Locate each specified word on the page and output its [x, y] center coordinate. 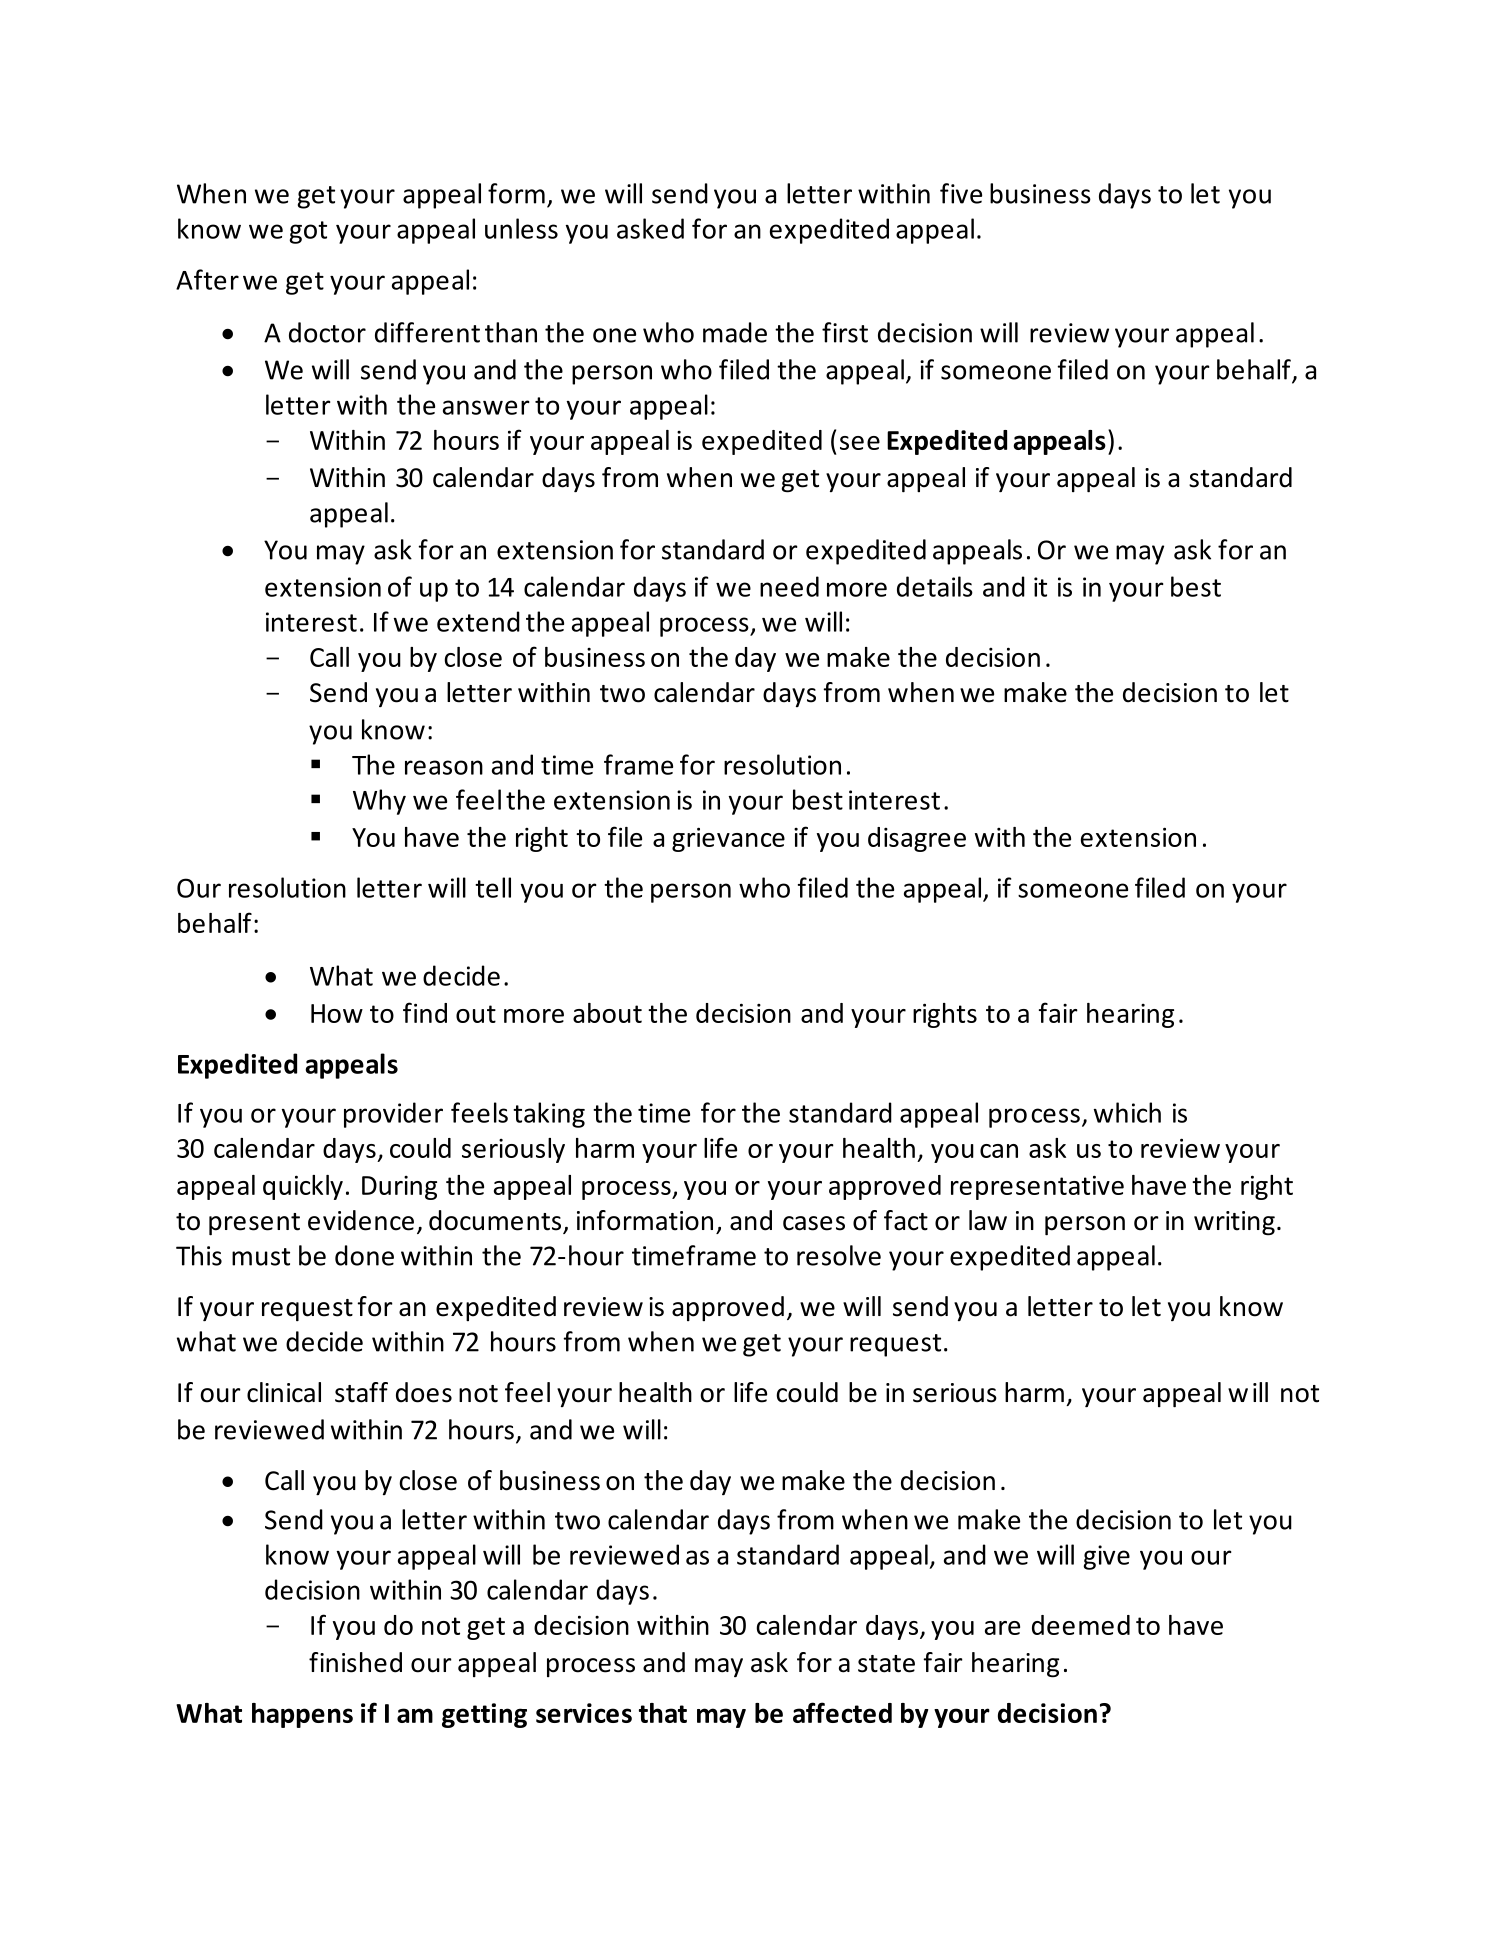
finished [355, 1662]
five [961, 193]
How [337, 1013]
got [308, 232]
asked [650, 228]
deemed [1081, 1625]
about [607, 1013]
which [1127, 1112]
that [663, 1713]
